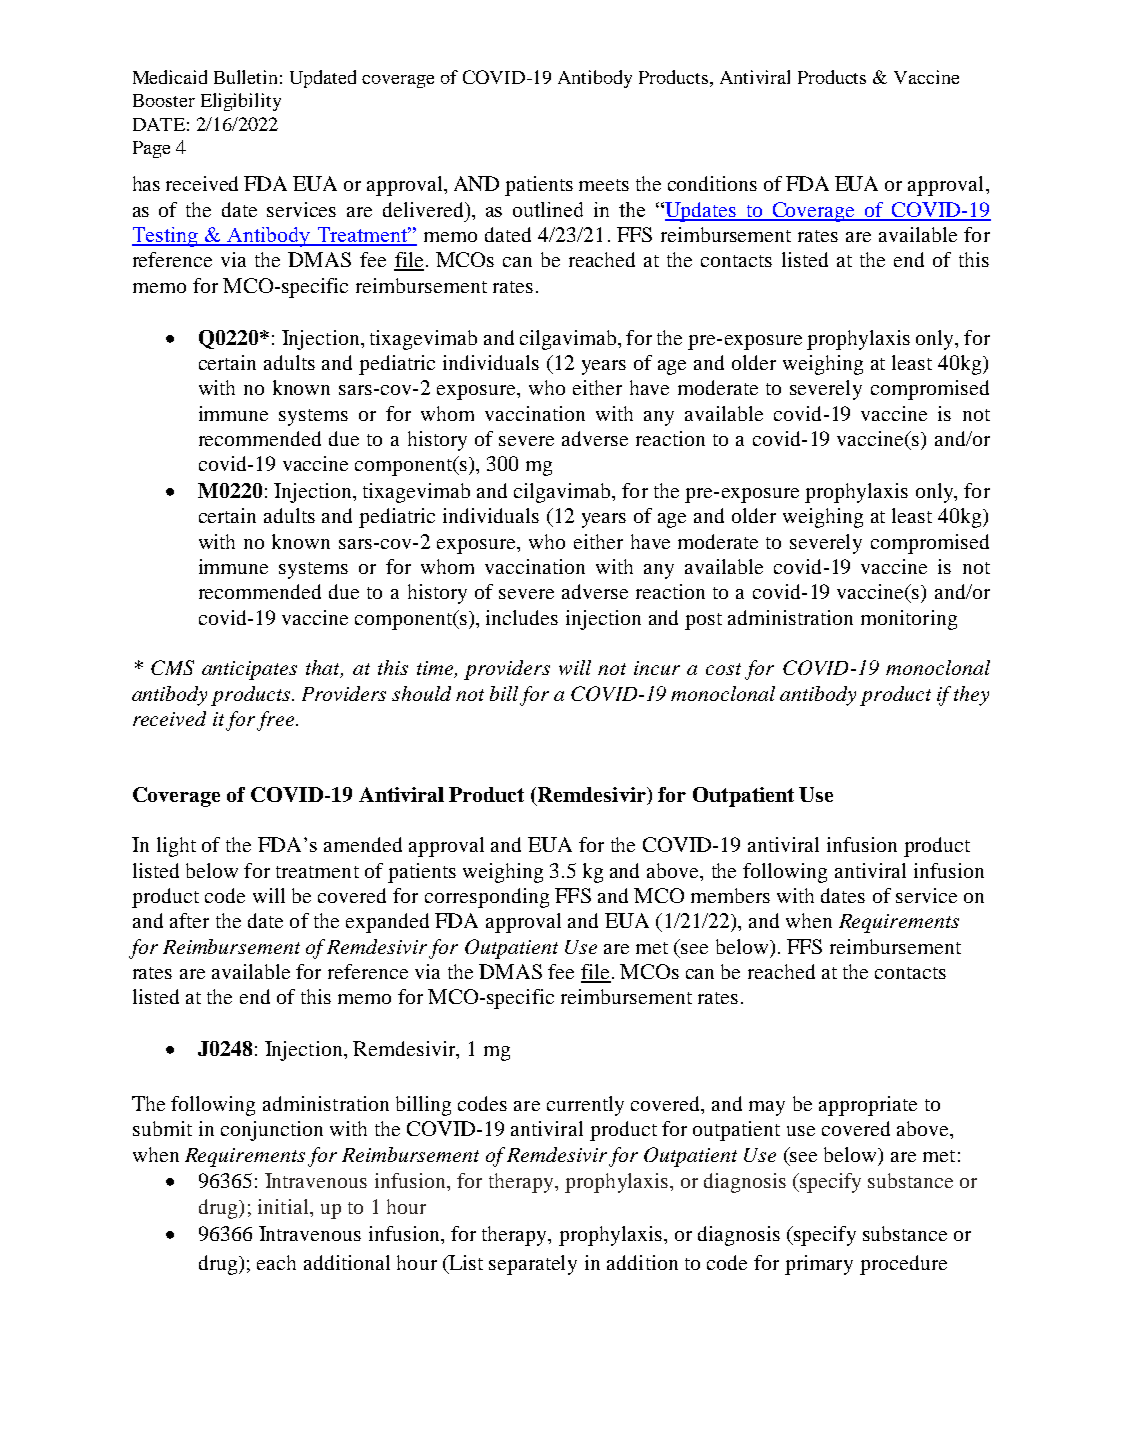  Describe the element at coordinates (241, 102) in the screenshot. I see `Eligibility` at that location.
